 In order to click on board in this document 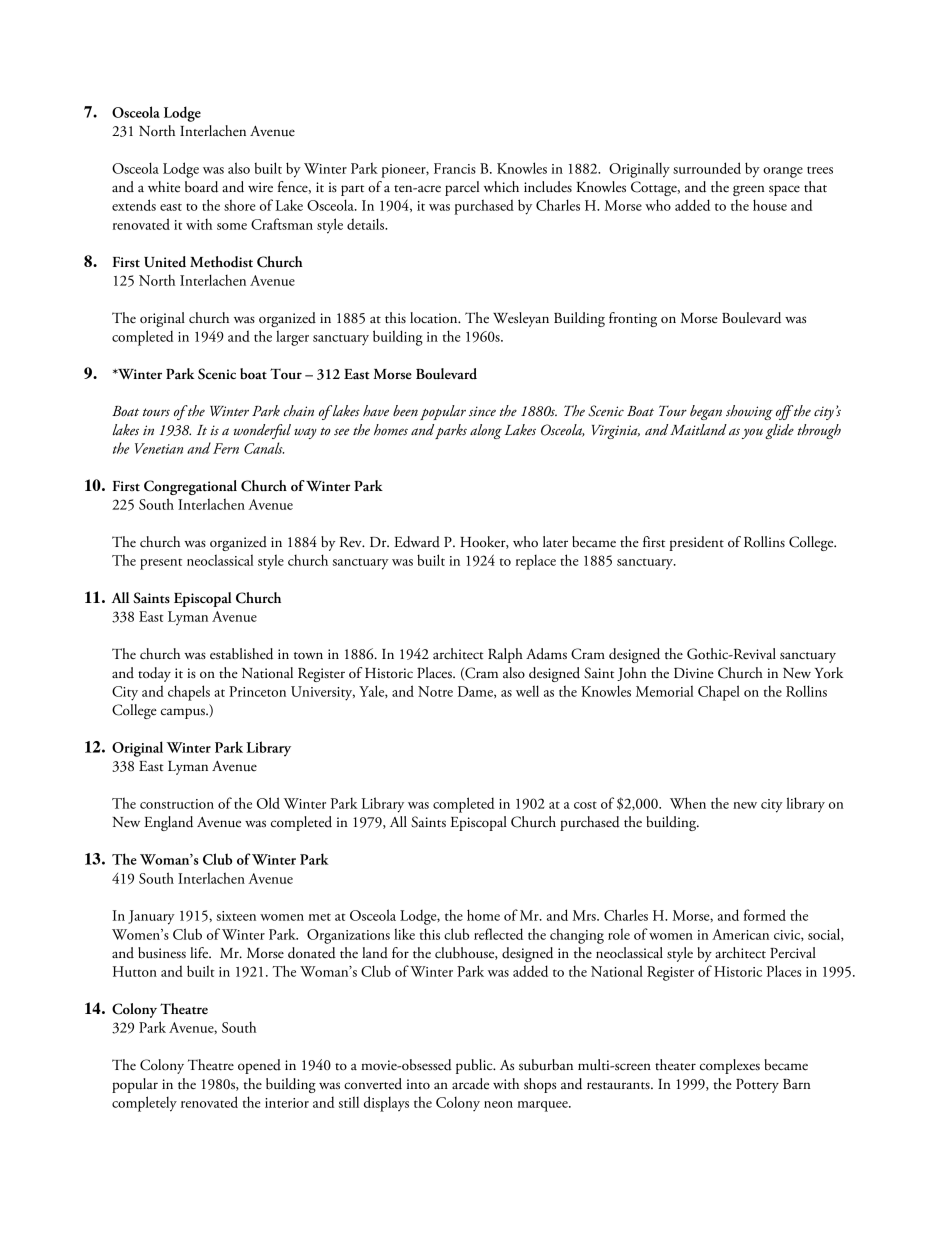, I will do `click(201, 187)`.
